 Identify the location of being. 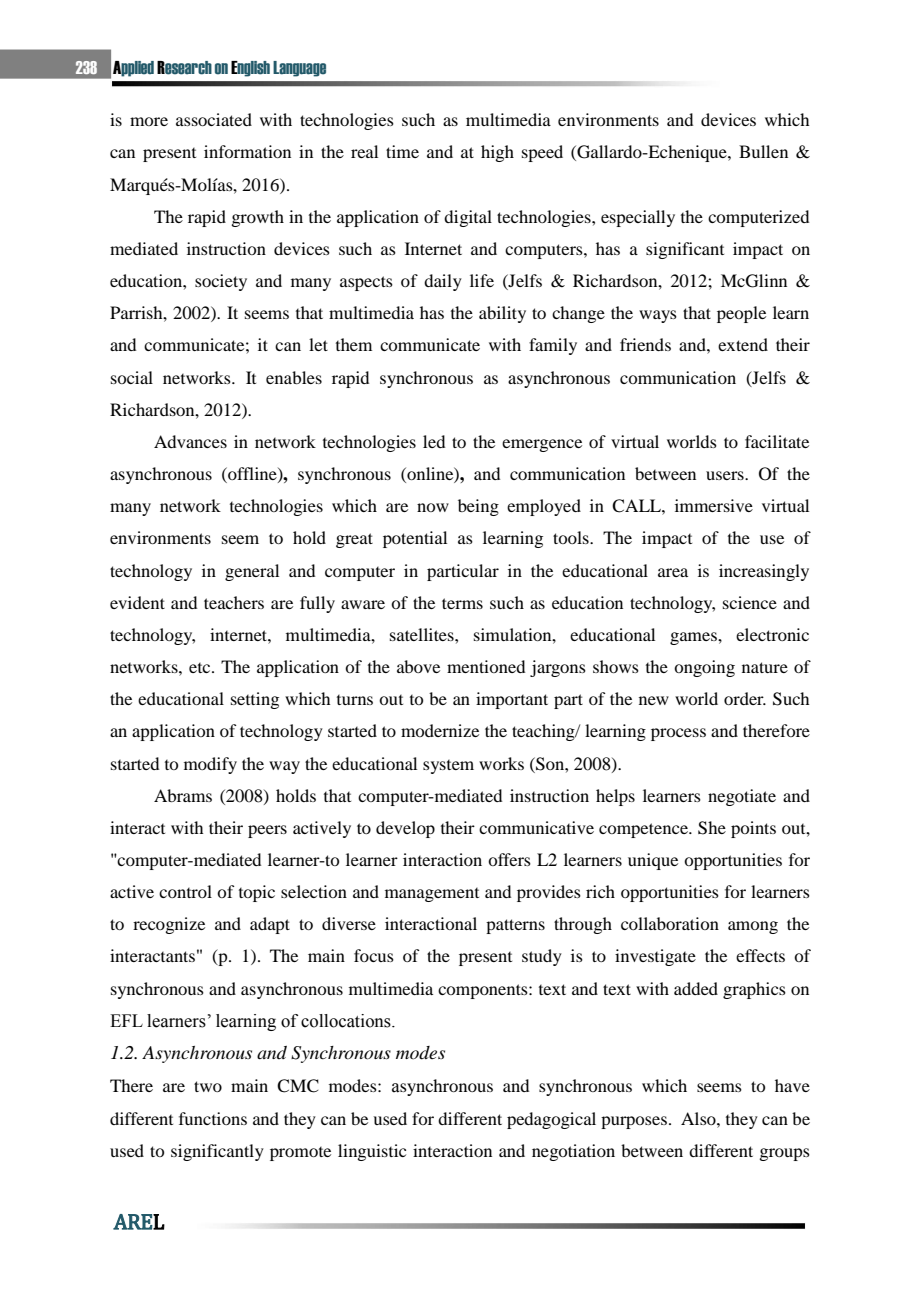
(478, 507).
